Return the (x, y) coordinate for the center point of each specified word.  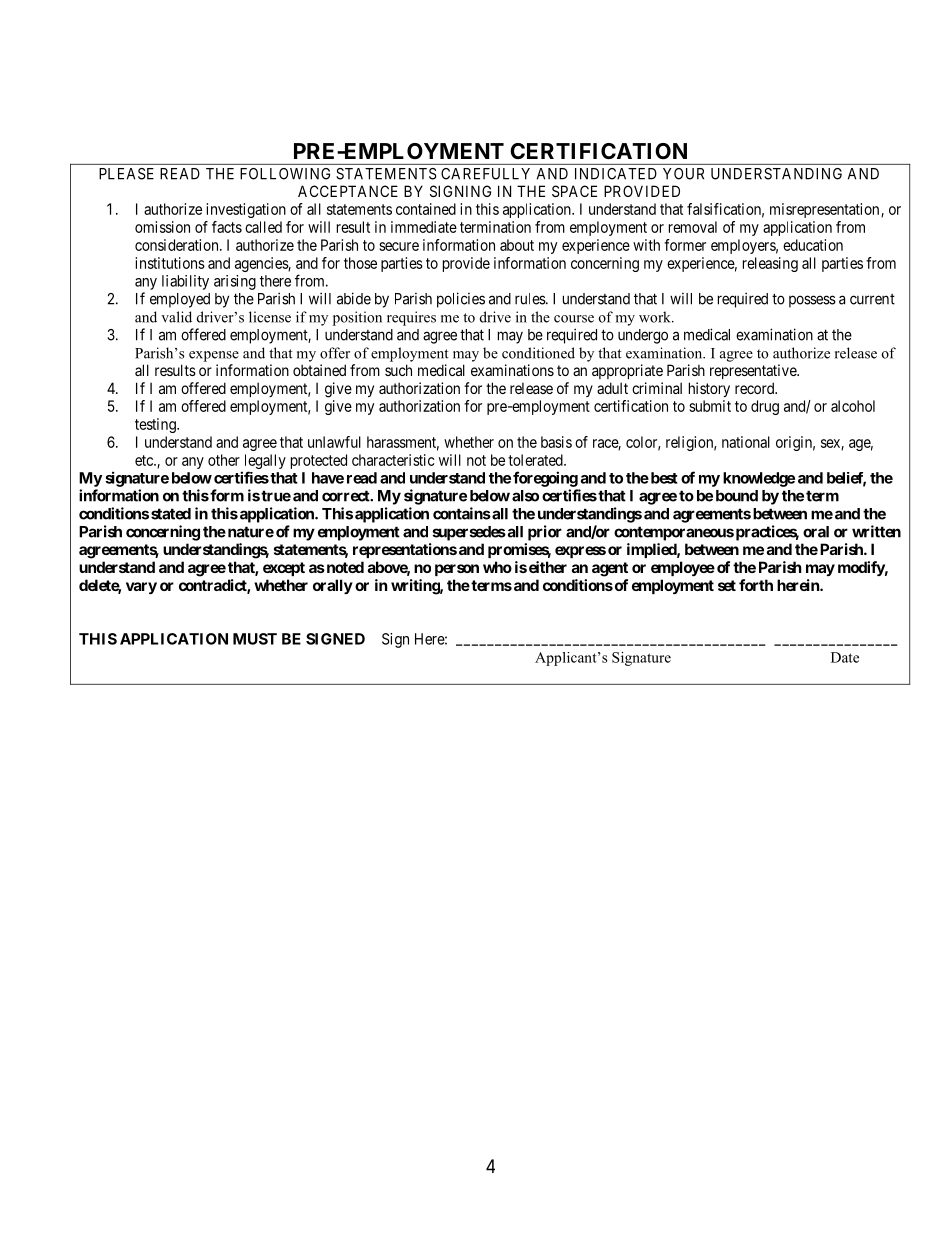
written (876, 531)
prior (545, 533)
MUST (255, 639)
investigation (246, 210)
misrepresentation (826, 210)
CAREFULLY (485, 174)
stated (171, 514)
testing (156, 425)
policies (461, 300)
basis (556, 442)
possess (812, 301)
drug (765, 407)
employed (180, 300)
